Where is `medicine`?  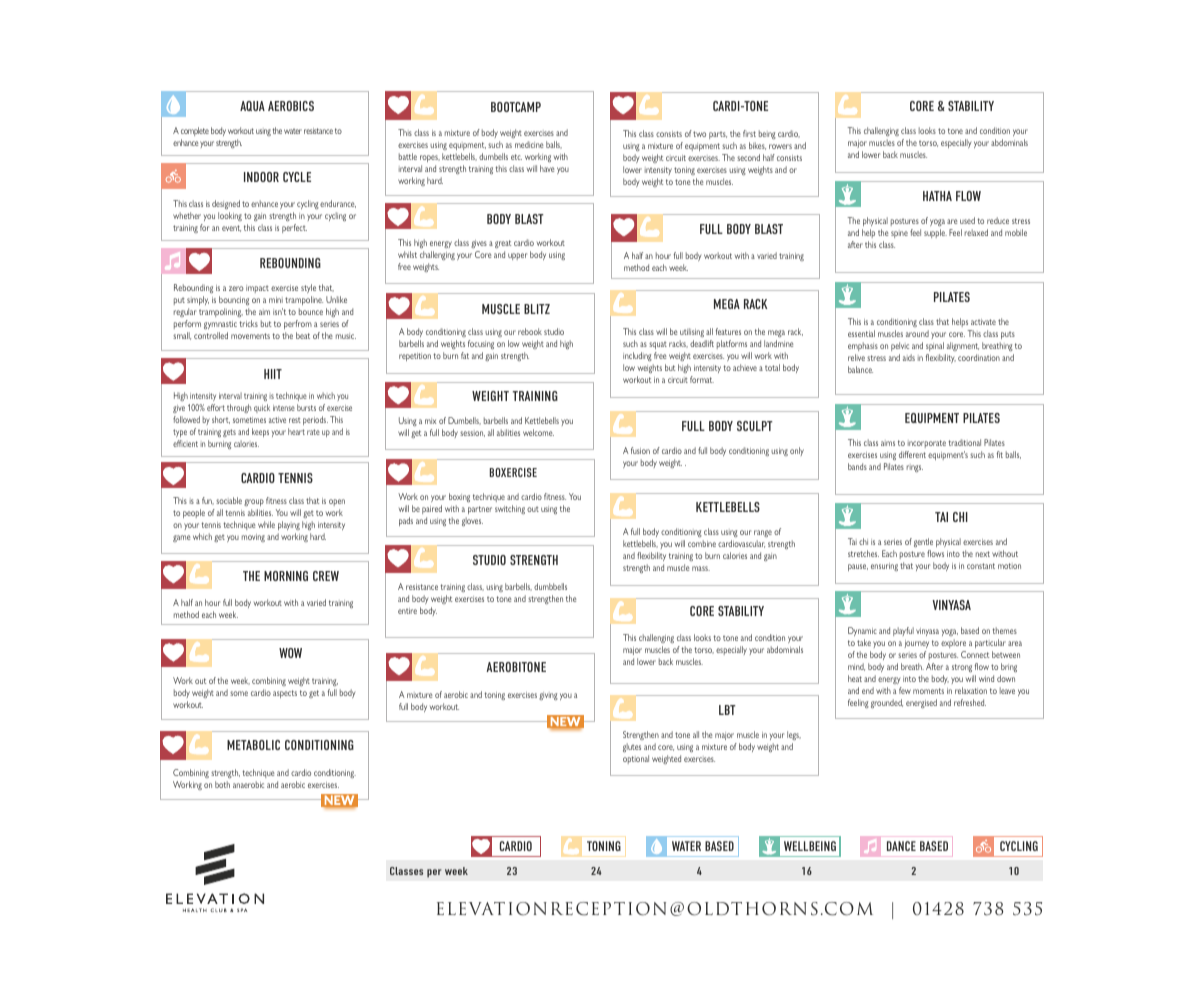
medicine is located at coordinates (529, 144).
